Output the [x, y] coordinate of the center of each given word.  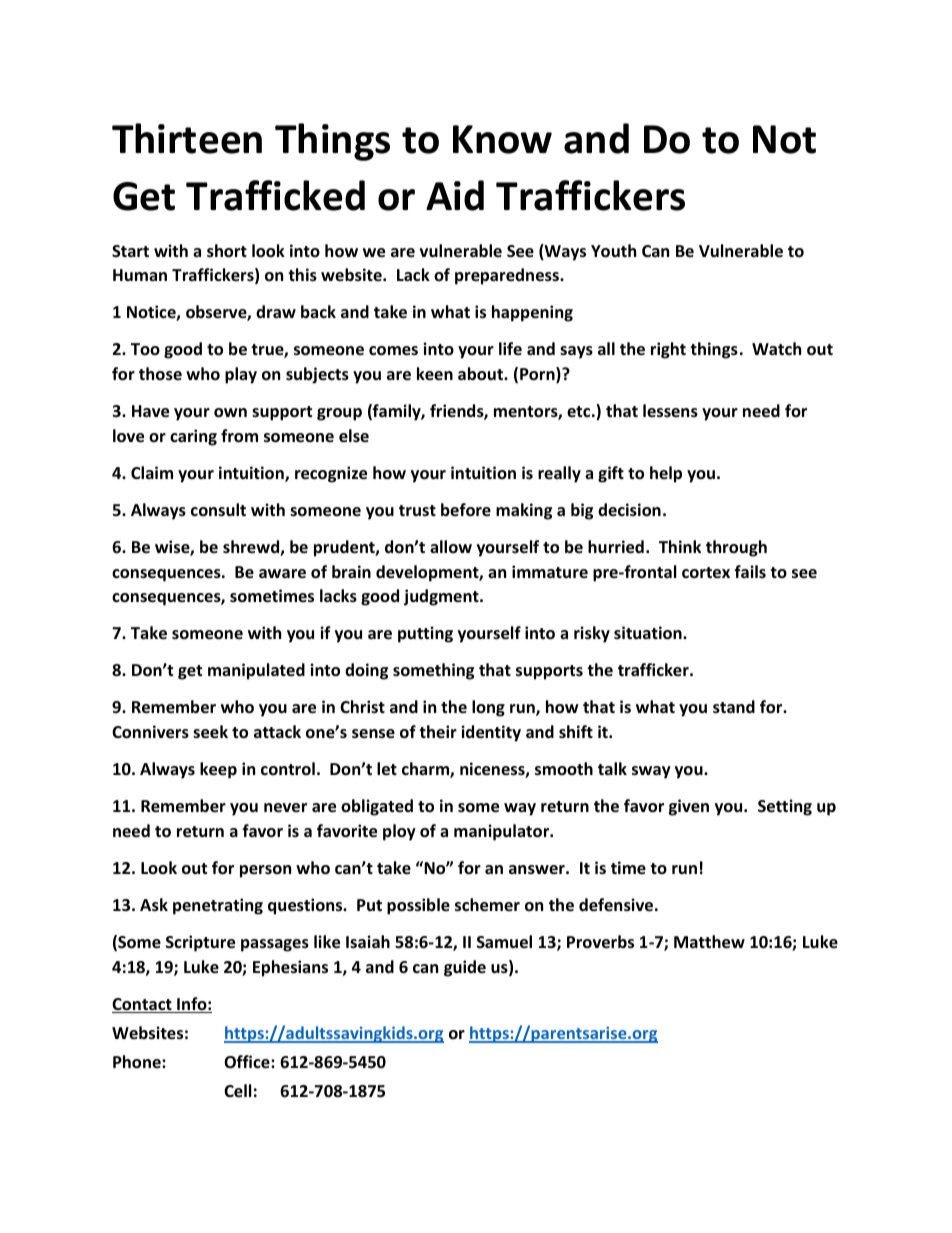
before [466, 510]
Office [248, 1062]
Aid [455, 195]
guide [465, 968]
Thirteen [187, 138]
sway [651, 772]
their [438, 731]
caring [193, 437]
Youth [613, 251]
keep [218, 770]
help [666, 474]
